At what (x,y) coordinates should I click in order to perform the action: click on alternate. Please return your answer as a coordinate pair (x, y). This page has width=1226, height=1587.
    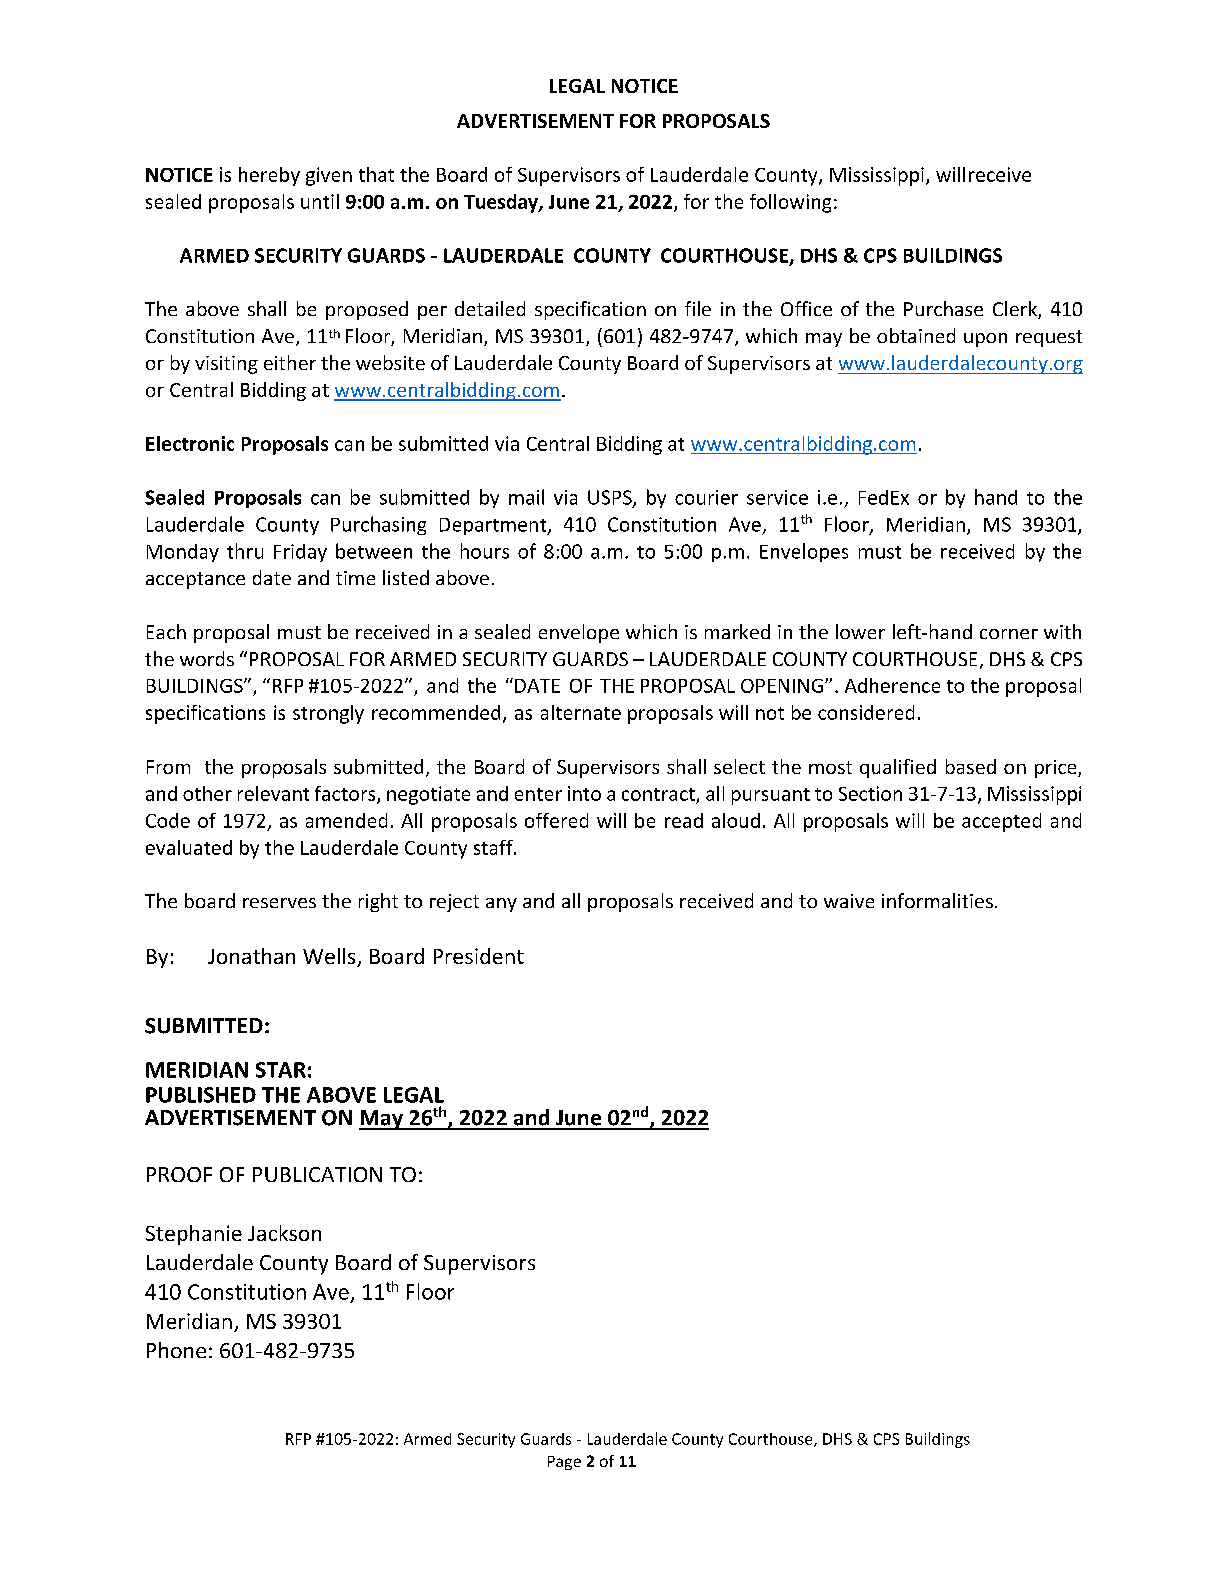
    Looking at the image, I should click on (581, 712).
